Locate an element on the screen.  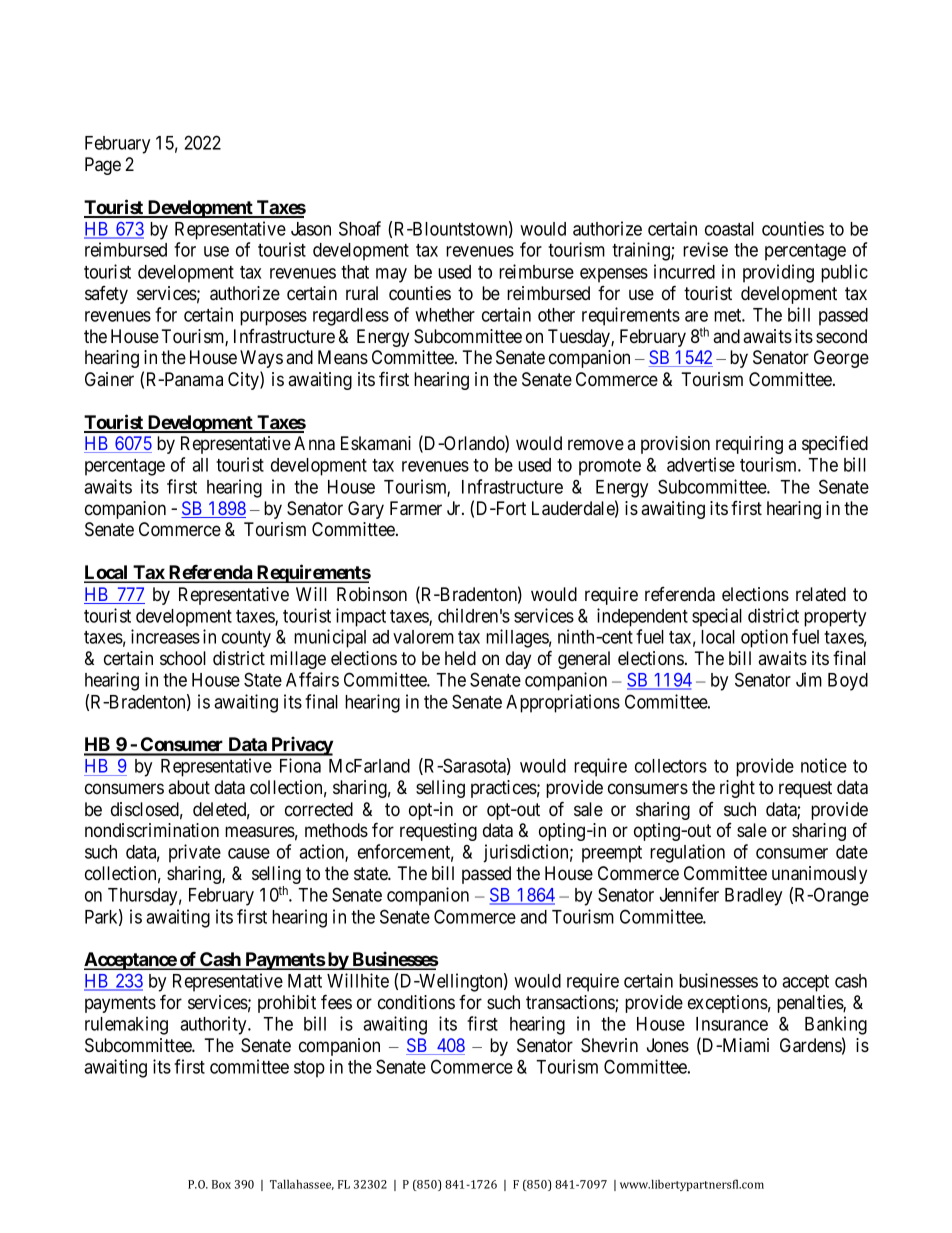
Page is located at coordinates (103, 166).
